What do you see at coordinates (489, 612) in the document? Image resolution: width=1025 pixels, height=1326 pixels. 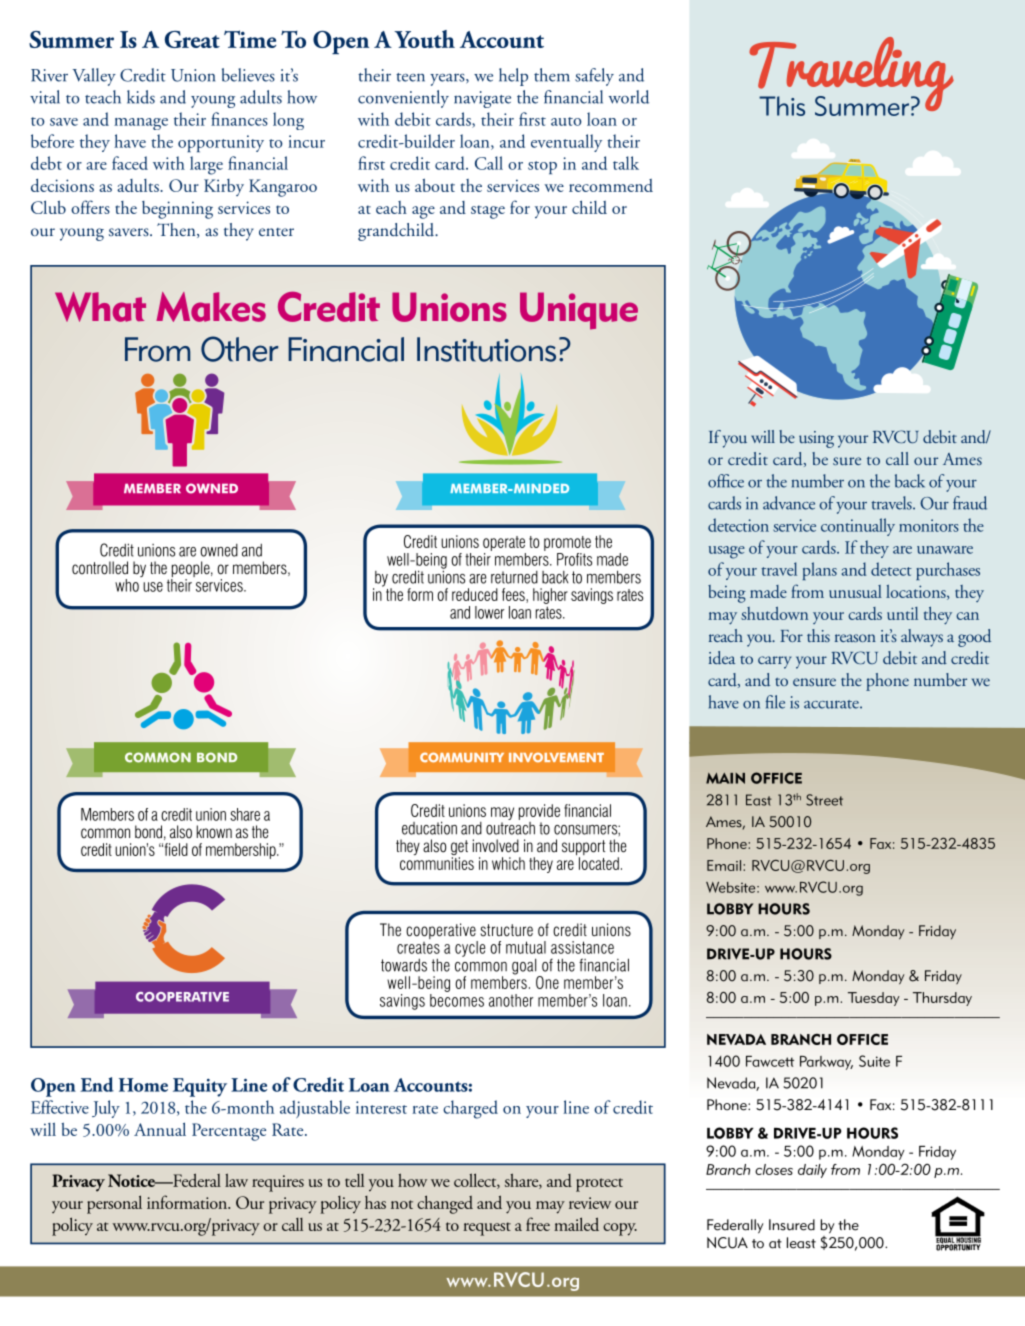 I see `lower` at bounding box center [489, 612].
